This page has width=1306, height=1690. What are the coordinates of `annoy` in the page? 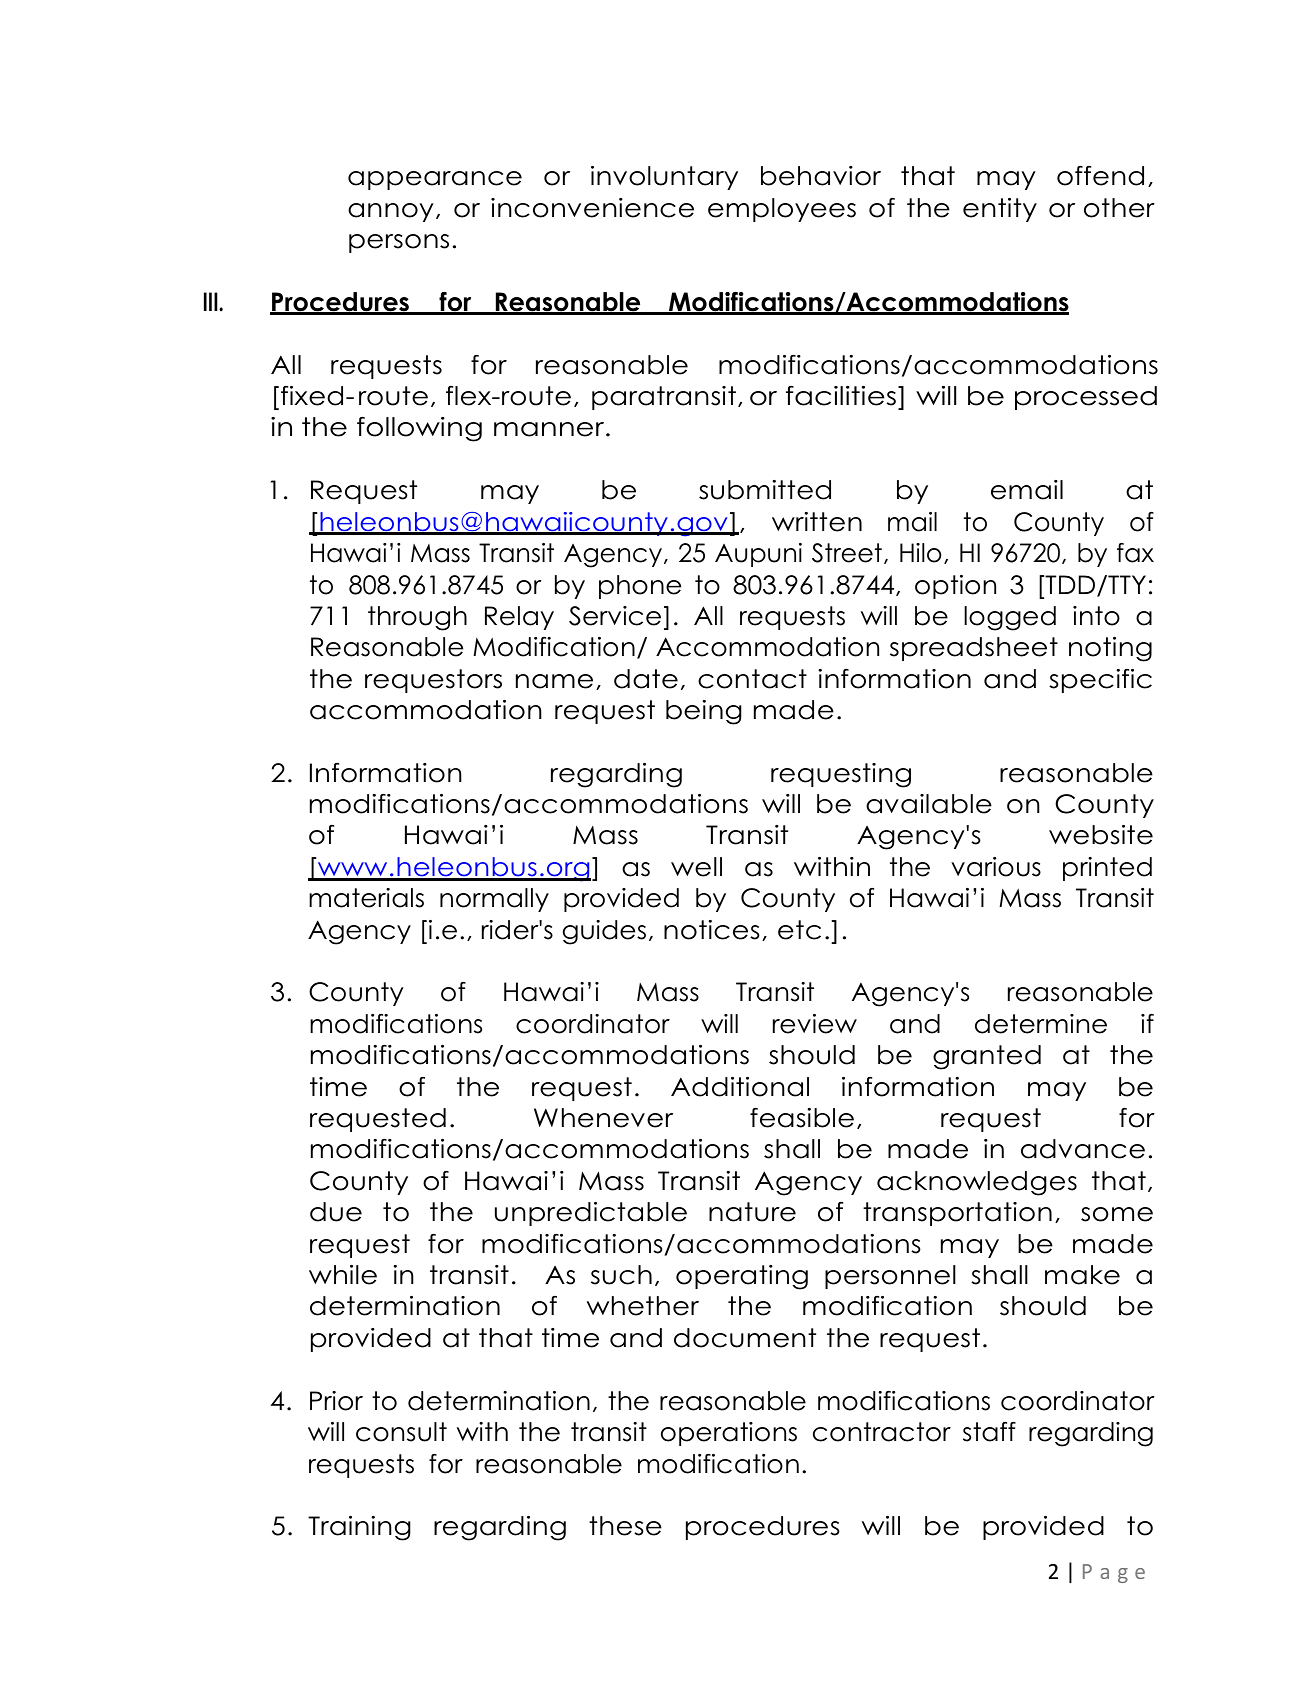 It's located at (391, 212).
